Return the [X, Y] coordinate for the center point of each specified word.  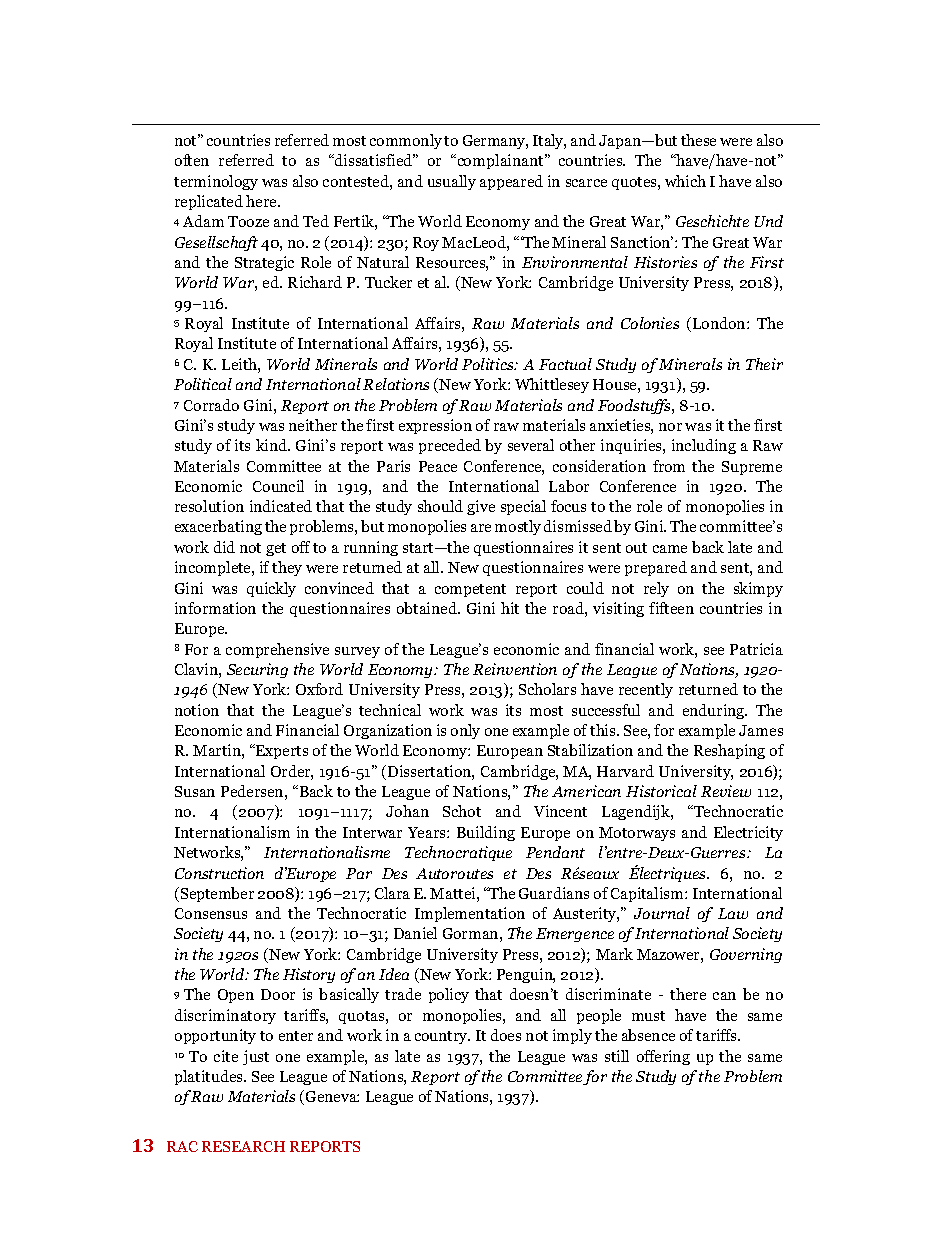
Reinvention [515, 669]
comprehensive [277, 650]
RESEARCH [243, 1146]
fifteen [671, 608]
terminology [216, 182]
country [442, 1037]
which [685, 181]
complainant [500, 161]
